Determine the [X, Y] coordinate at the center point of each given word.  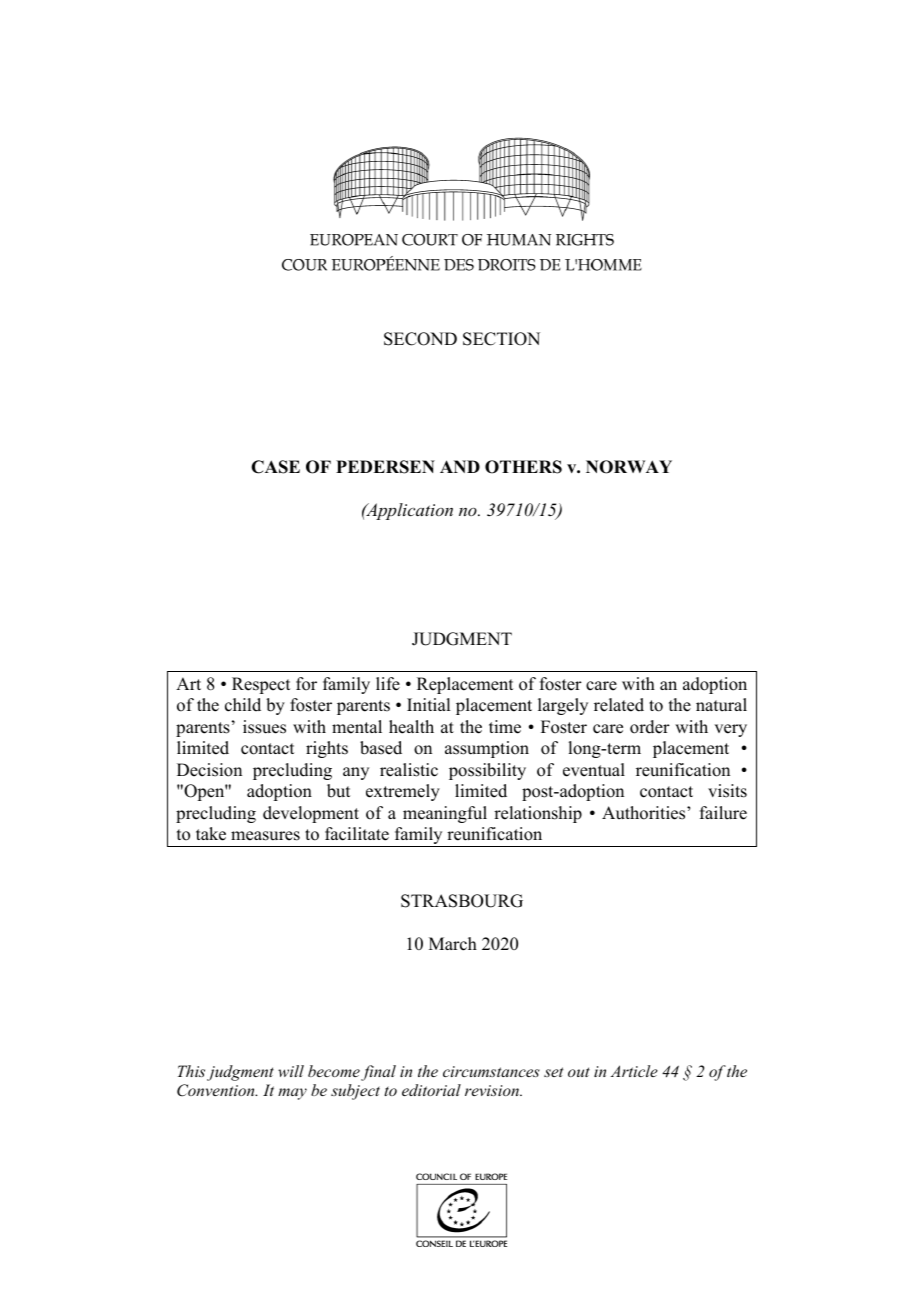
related [619, 705]
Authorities [645, 813]
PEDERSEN [385, 467]
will [291, 1071]
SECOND [420, 339]
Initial [428, 704]
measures [265, 836]
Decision [209, 770]
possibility [487, 771]
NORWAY [629, 467]
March [453, 944]
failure [723, 813]
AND [460, 466]
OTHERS [523, 467]
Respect [261, 685]
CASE [275, 467]
